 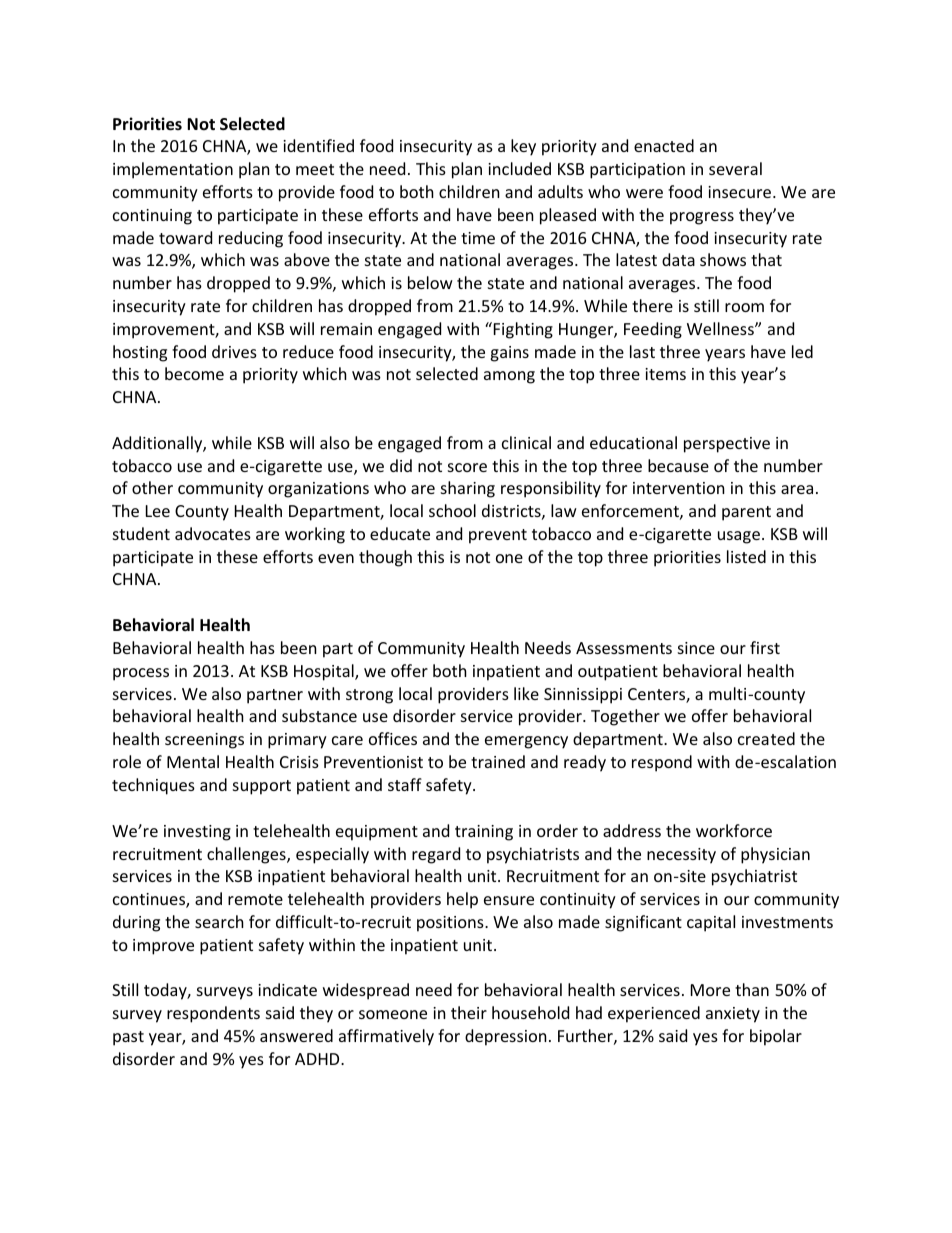 I want to click on become, so click(x=194, y=373).
